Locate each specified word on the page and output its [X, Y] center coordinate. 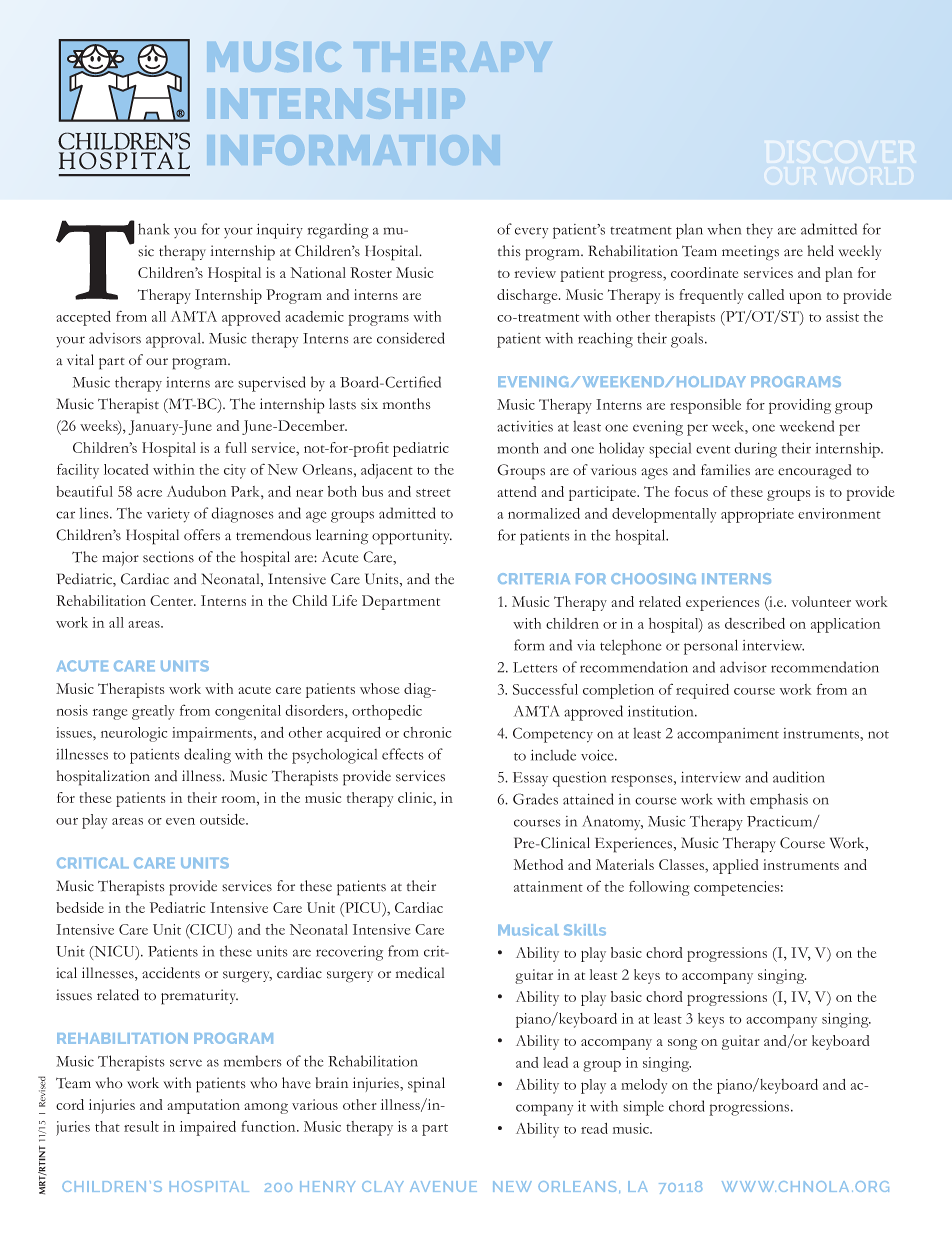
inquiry [280, 231]
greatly [153, 712]
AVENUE [443, 1186]
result [141, 1126]
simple [643, 1108]
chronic [427, 732]
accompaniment [728, 735]
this [509, 251]
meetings [750, 253]
